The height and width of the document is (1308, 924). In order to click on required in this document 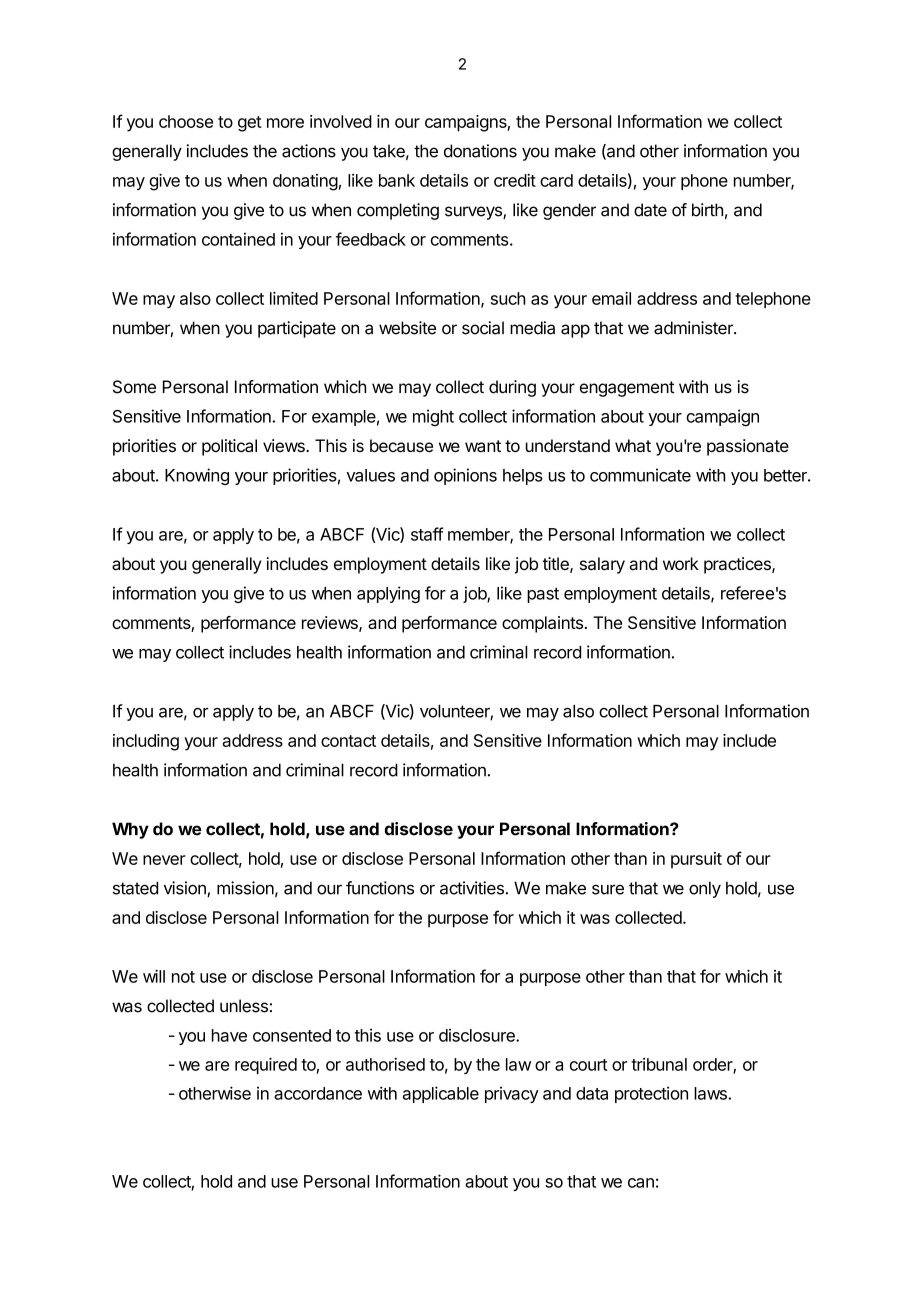, I will do `click(266, 1065)`.
